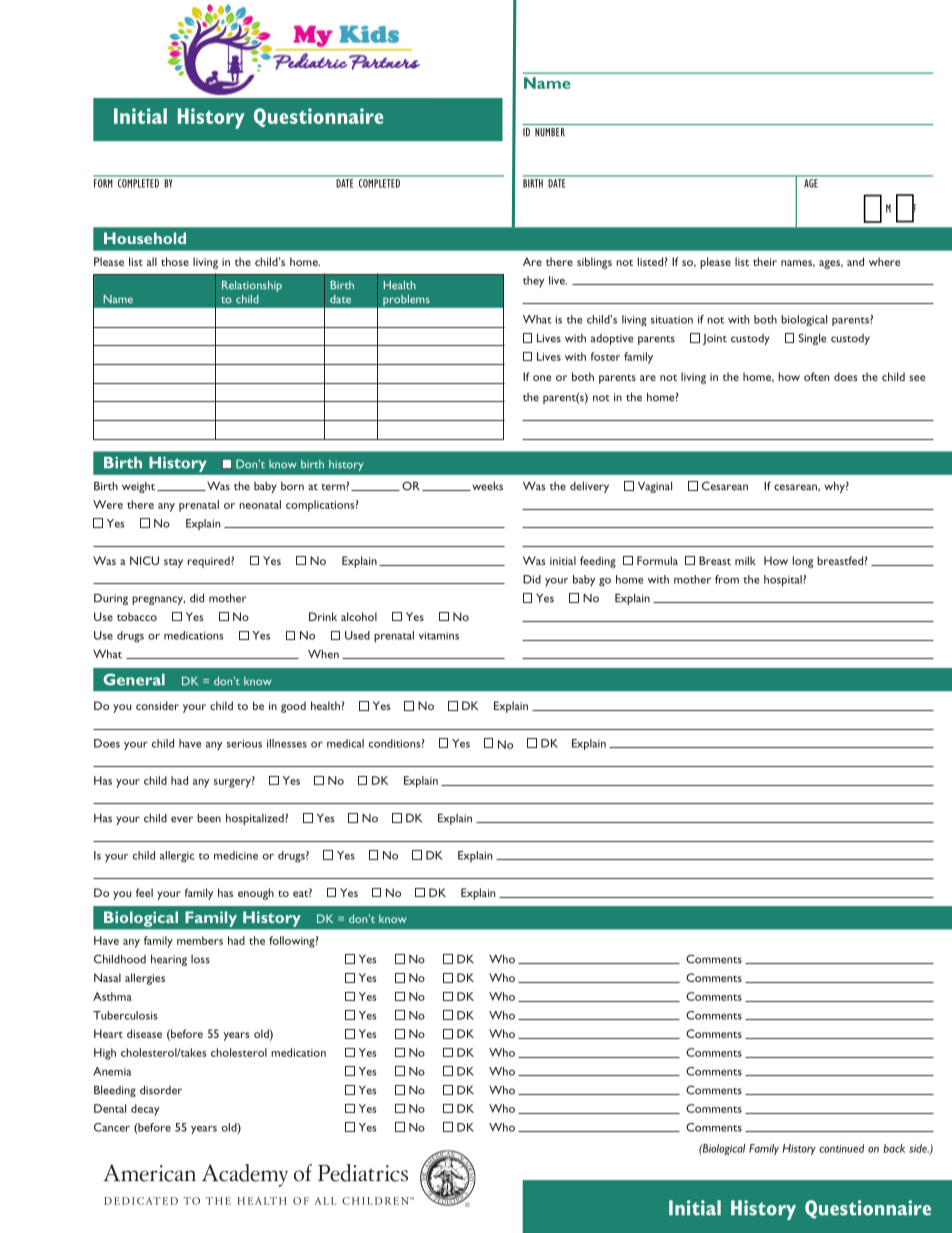 This screenshot has height=1233, width=952. Describe the element at coordinates (145, 1110) in the screenshot. I see `decay` at that location.
